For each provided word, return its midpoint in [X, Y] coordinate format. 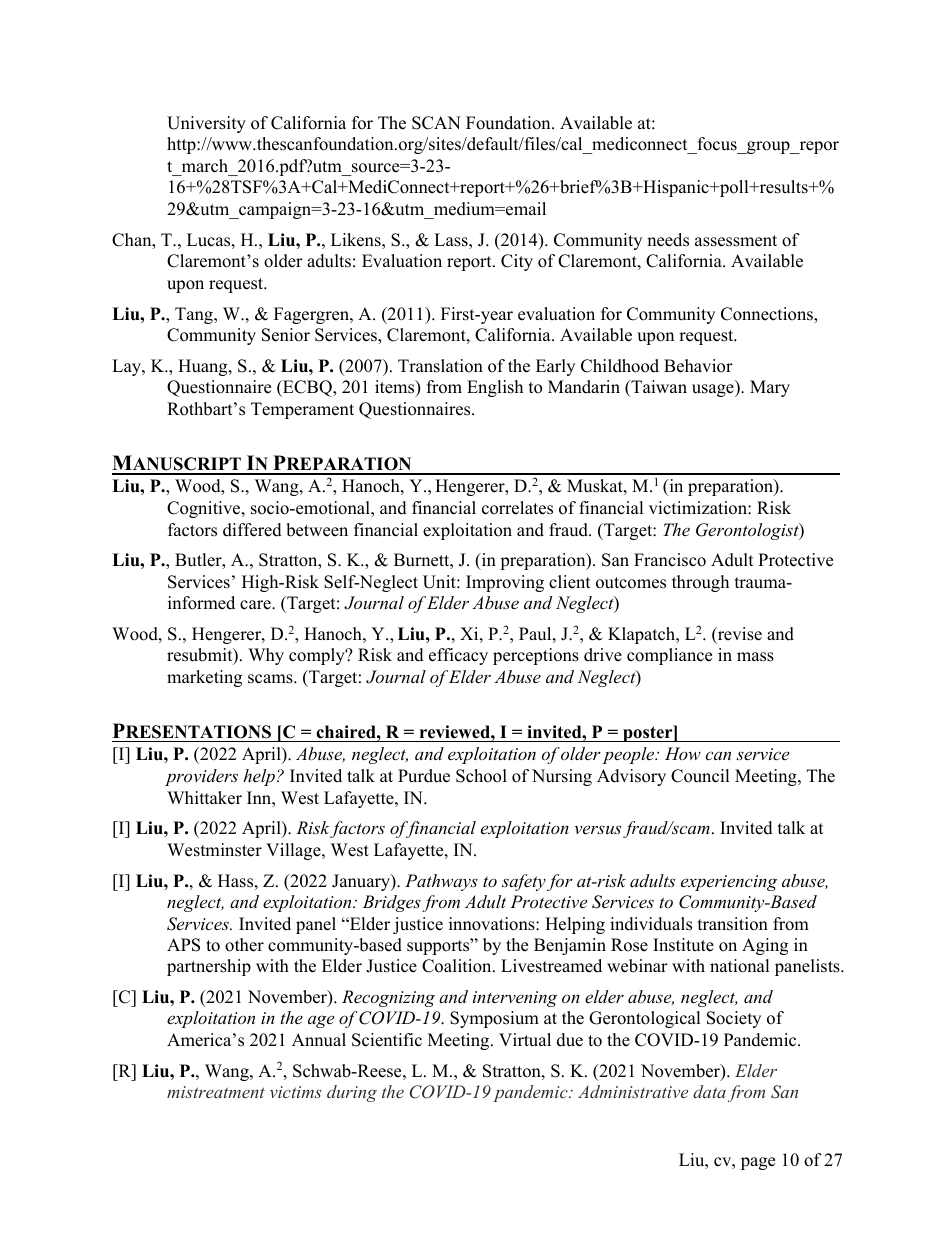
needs [668, 240]
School [481, 776]
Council [700, 776]
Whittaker [204, 798]
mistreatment [216, 1092]
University [206, 124]
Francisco [670, 560]
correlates [517, 508]
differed [252, 530]
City [517, 262]
